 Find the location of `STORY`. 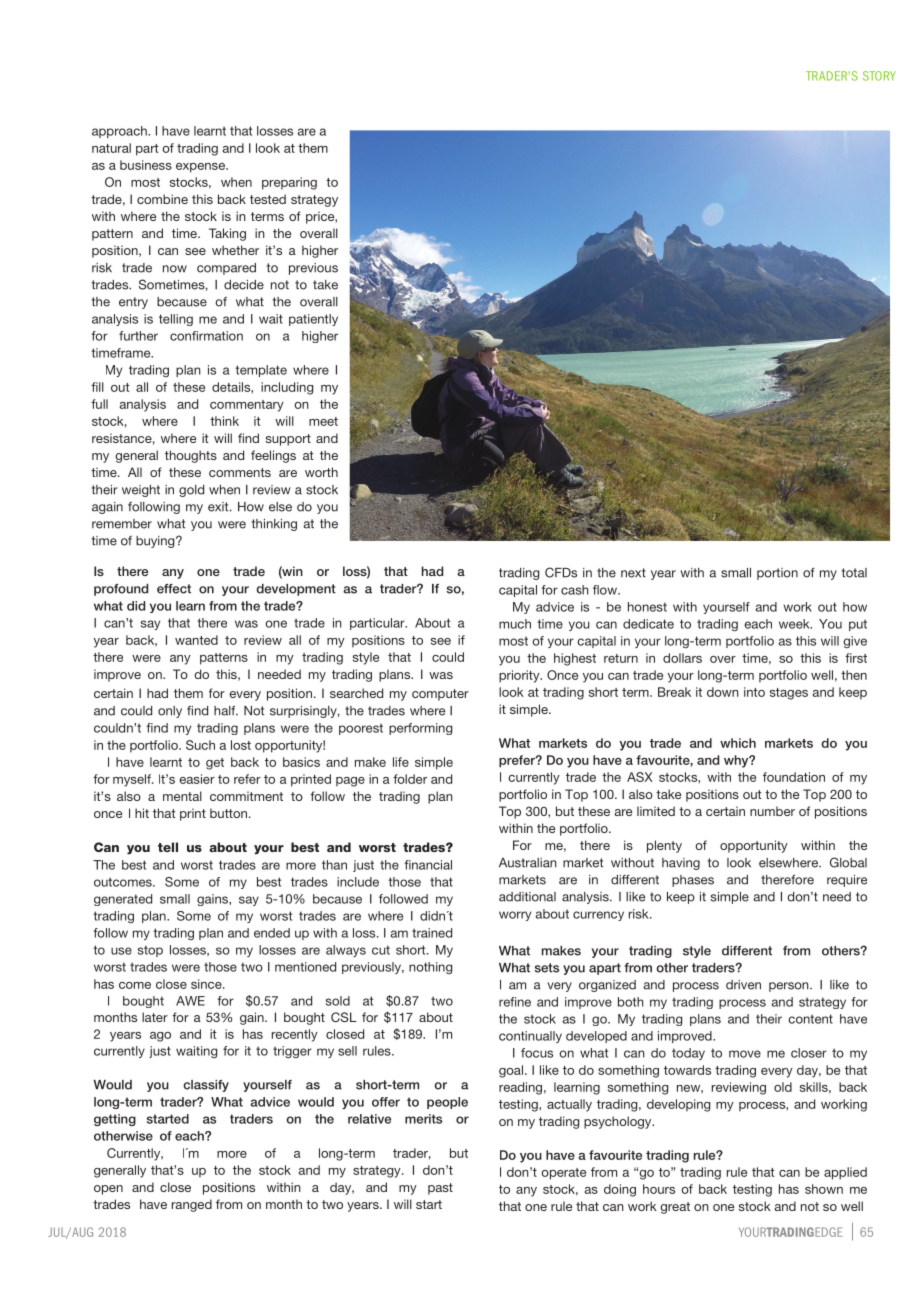

STORY is located at coordinates (879, 76).
